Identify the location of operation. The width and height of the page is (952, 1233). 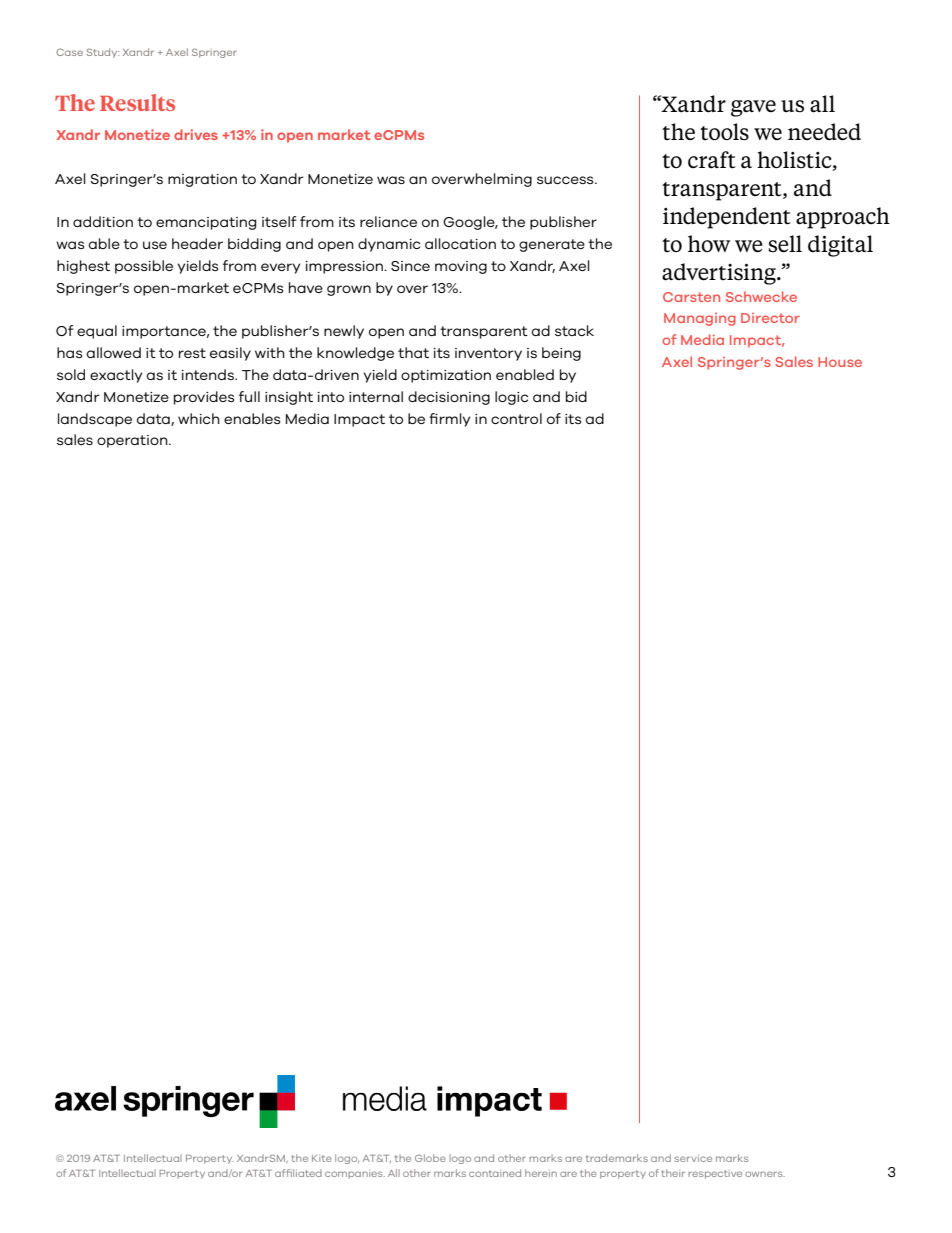
(133, 441).
